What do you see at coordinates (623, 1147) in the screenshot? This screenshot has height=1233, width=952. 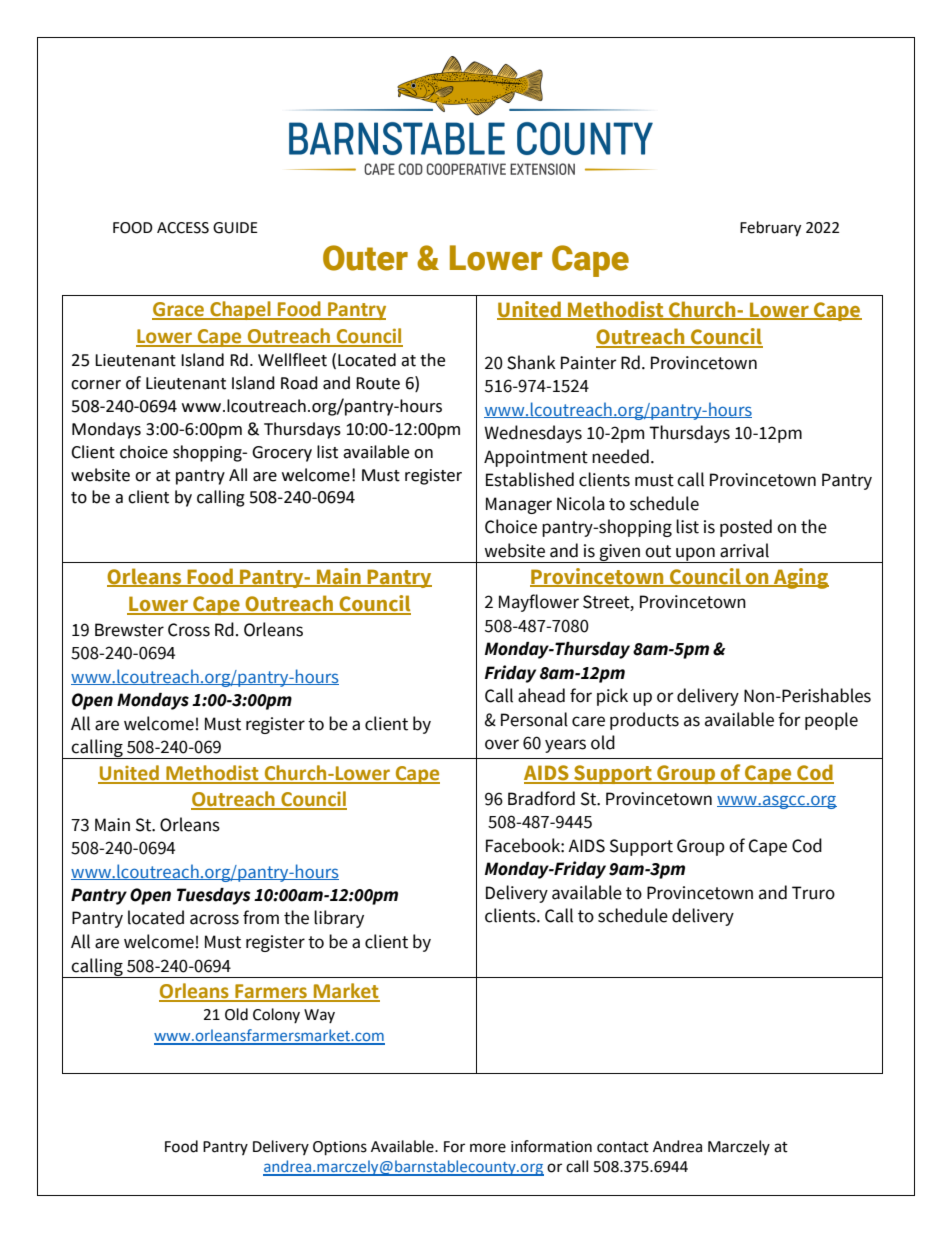 I see `contact` at bounding box center [623, 1147].
